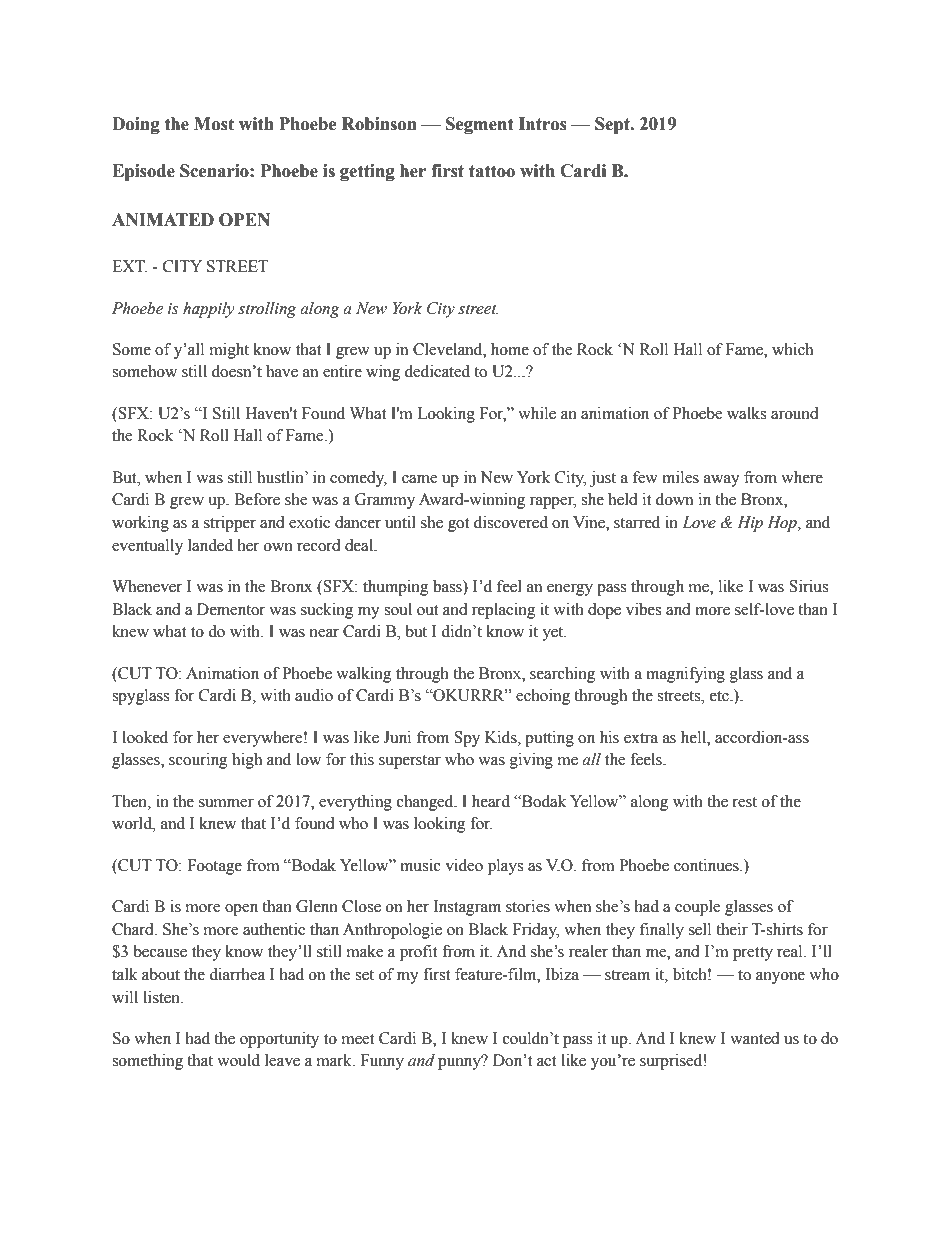 This screenshot has height=1233, width=952. What do you see at coordinates (198, 761) in the screenshot?
I see `scouring` at bounding box center [198, 761].
